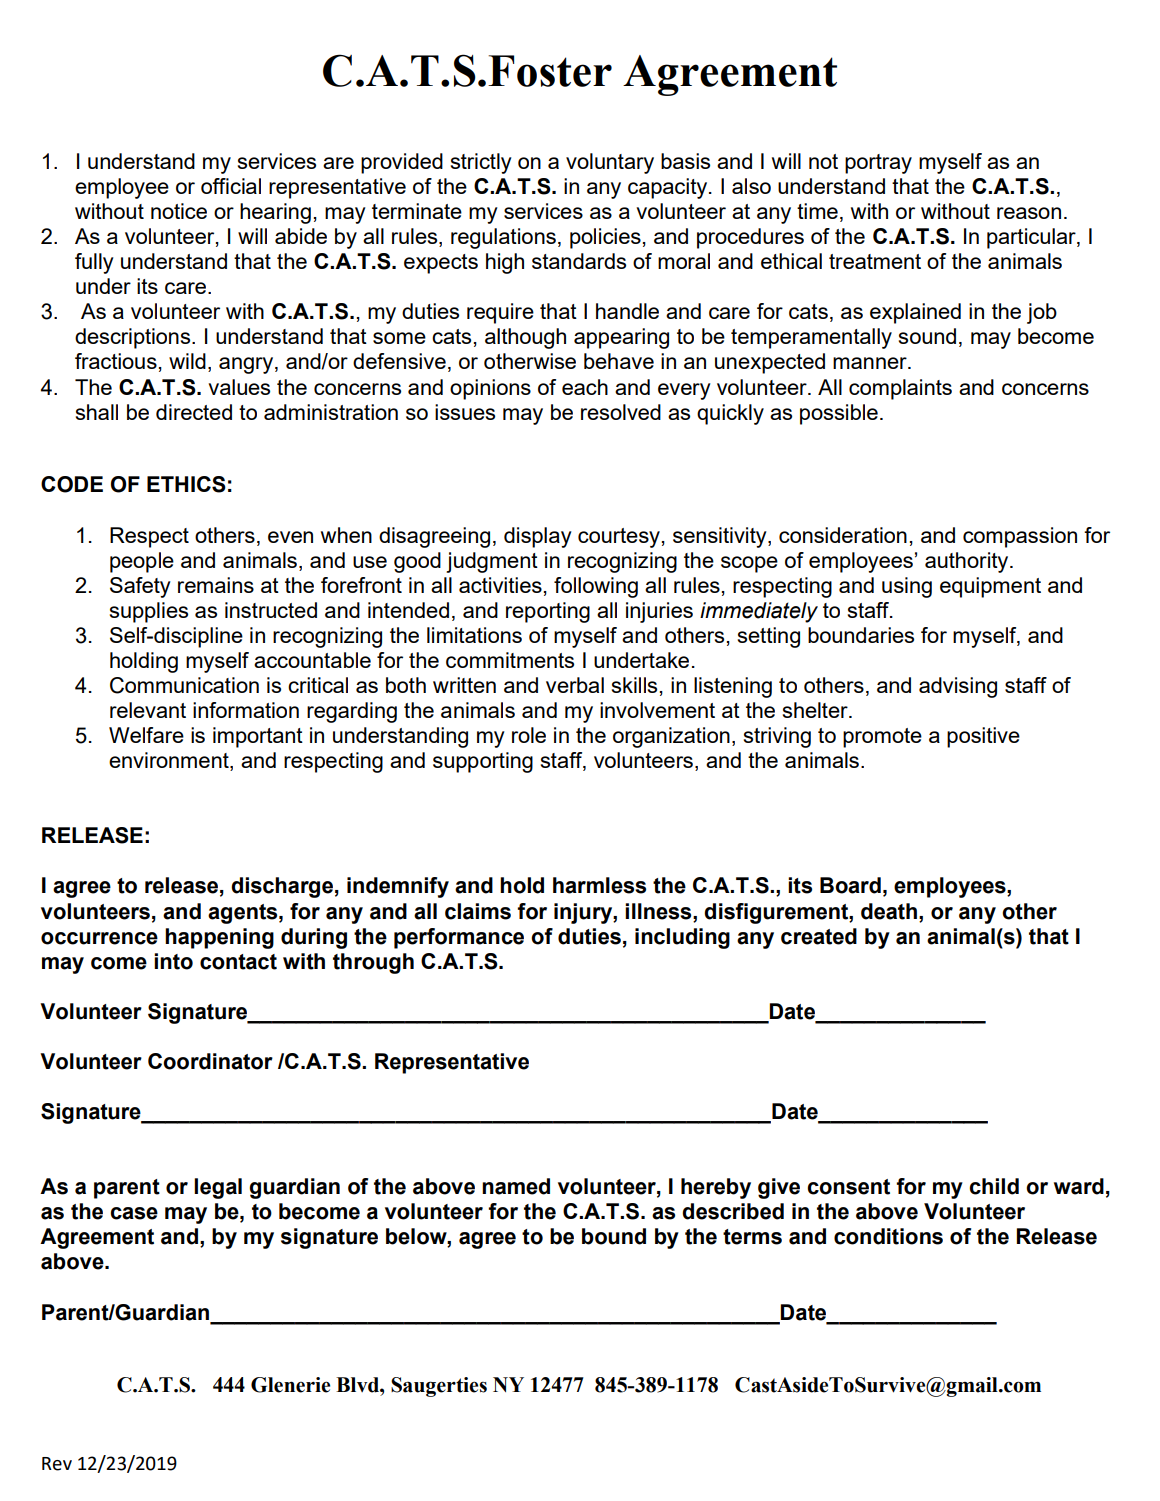 The image size is (1160, 1501). I want to click on Rev, so click(57, 1464).
